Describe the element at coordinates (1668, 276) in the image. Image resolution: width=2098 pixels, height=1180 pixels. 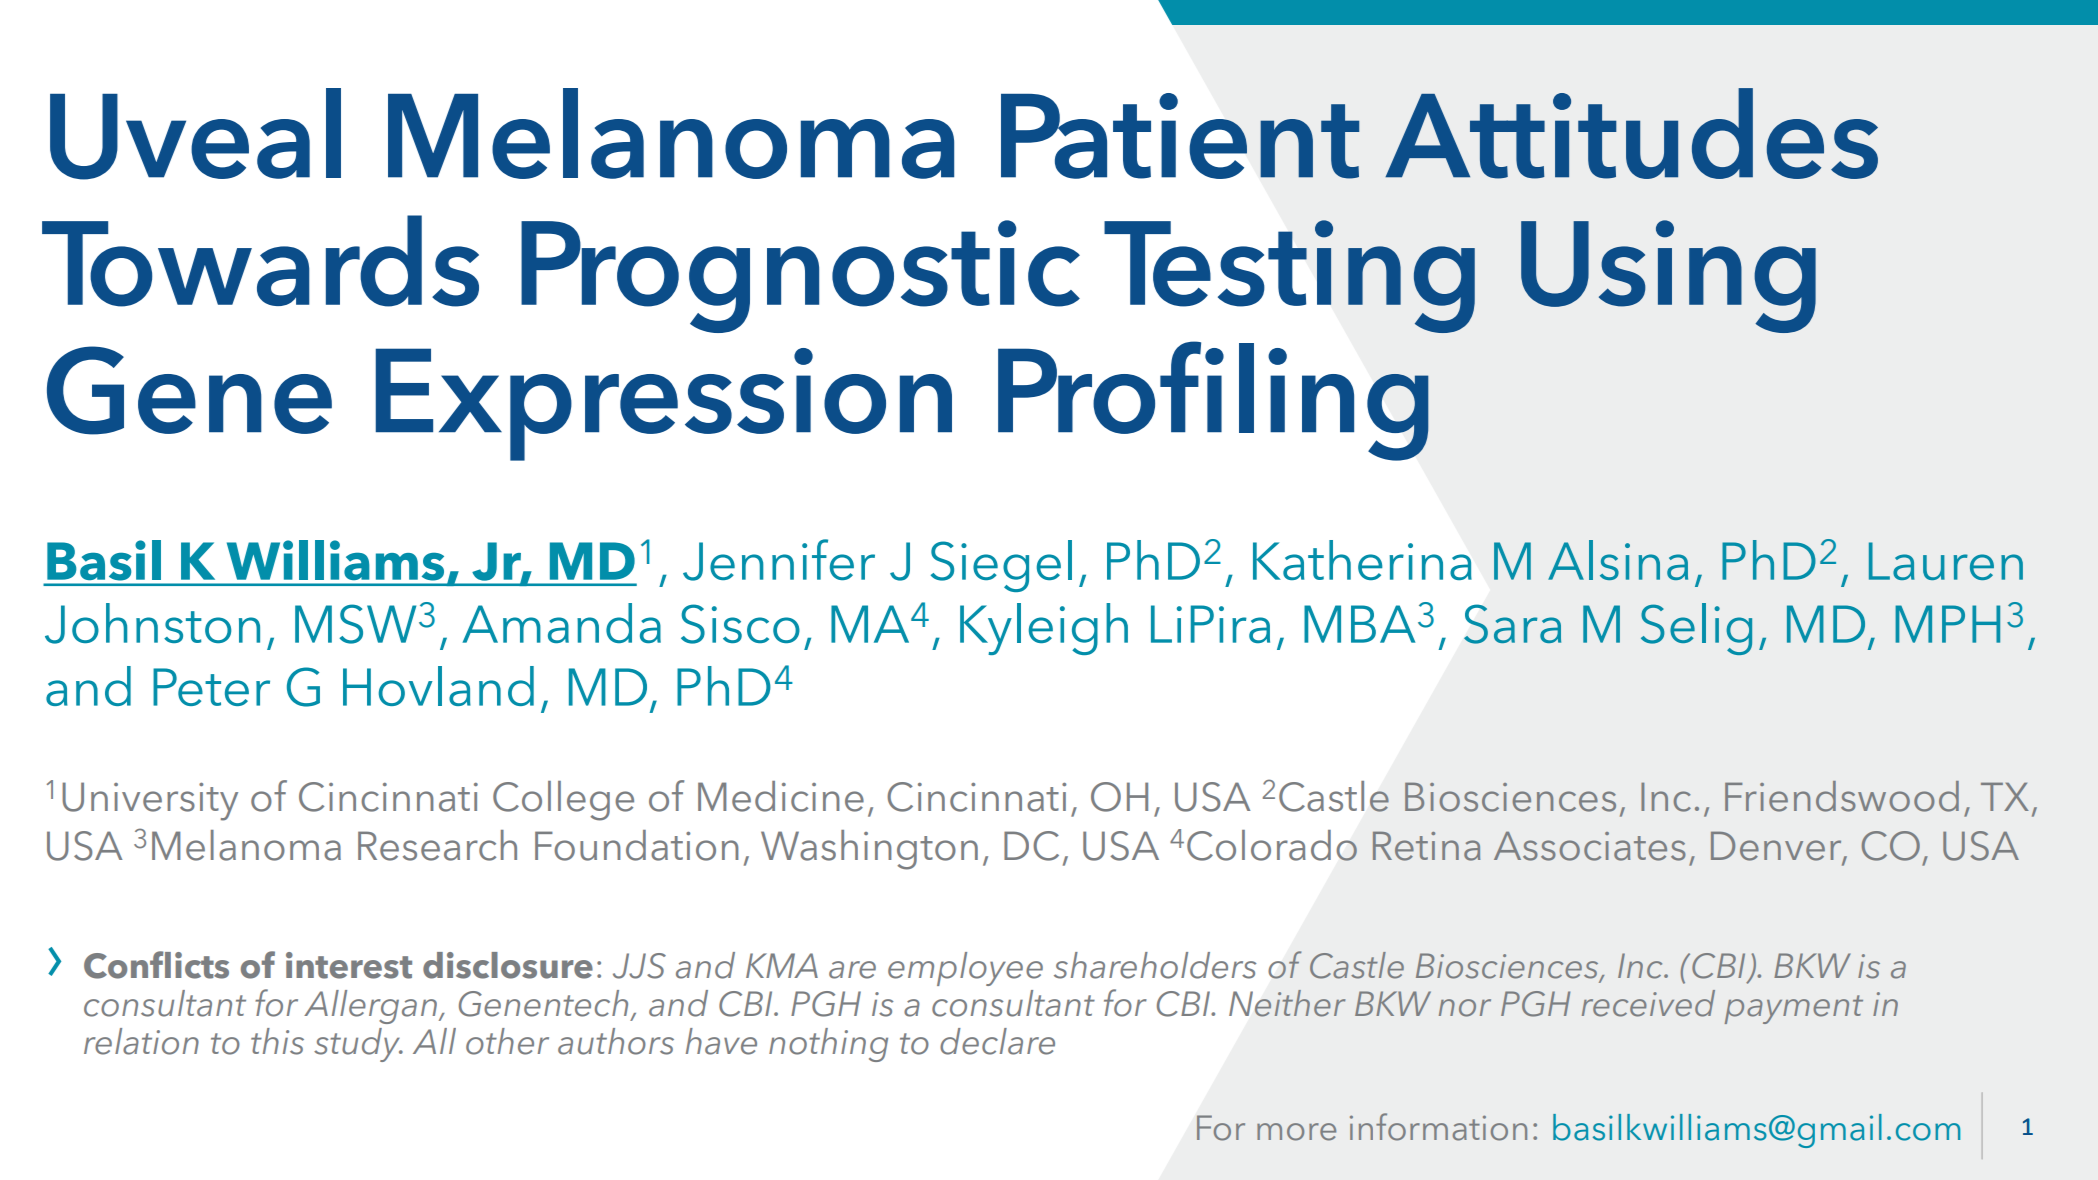
I see `Using` at that location.
